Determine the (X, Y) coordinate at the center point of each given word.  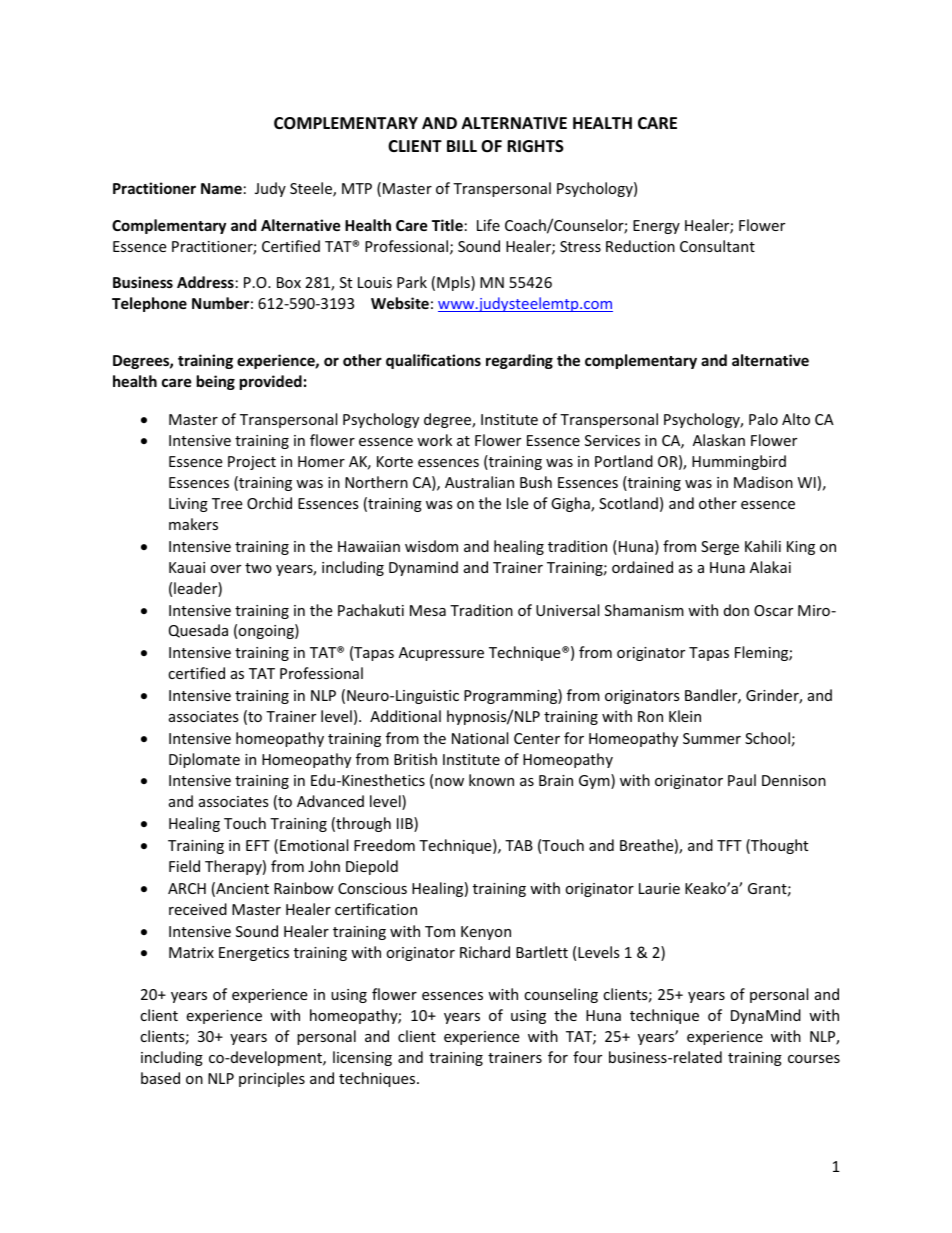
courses (814, 1059)
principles (272, 1079)
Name (221, 188)
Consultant (717, 246)
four (587, 1057)
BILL (462, 146)
